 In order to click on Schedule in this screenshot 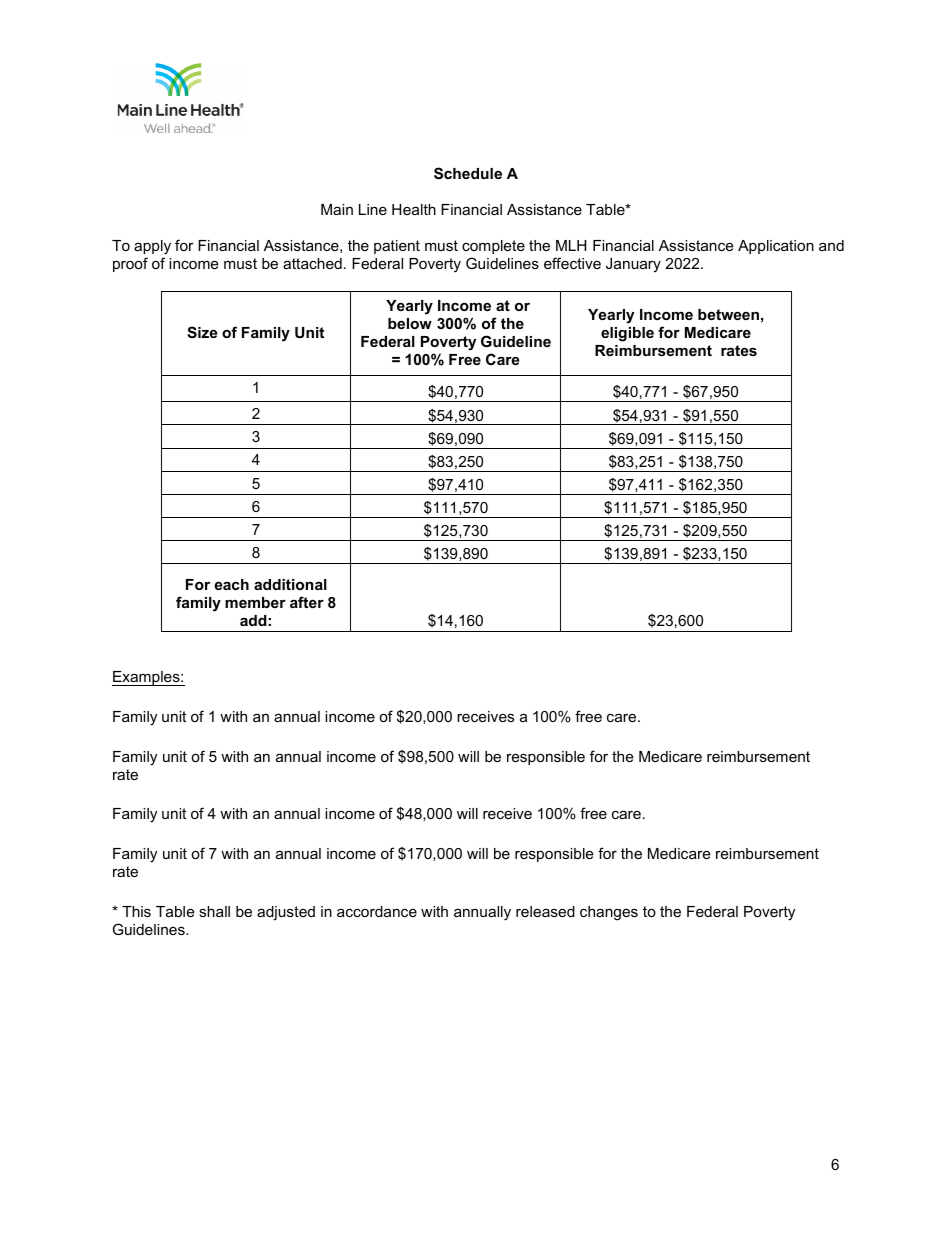, I will do `click(468, 173)`.
